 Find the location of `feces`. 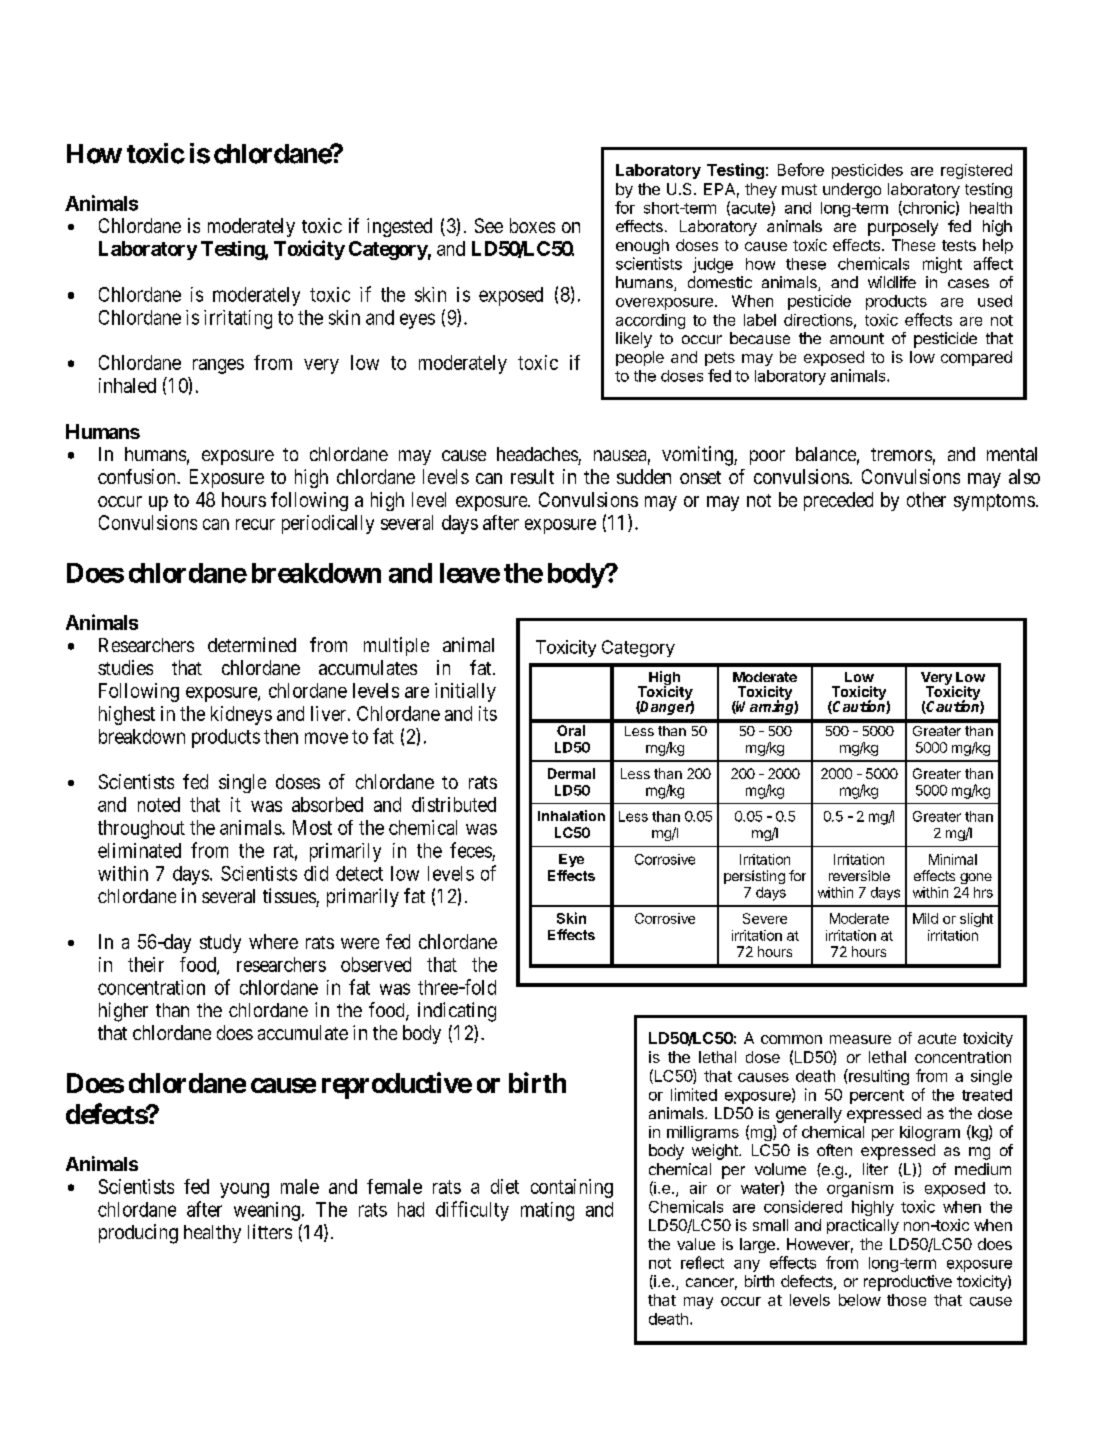

feces is located at coordinates (471, 850).
